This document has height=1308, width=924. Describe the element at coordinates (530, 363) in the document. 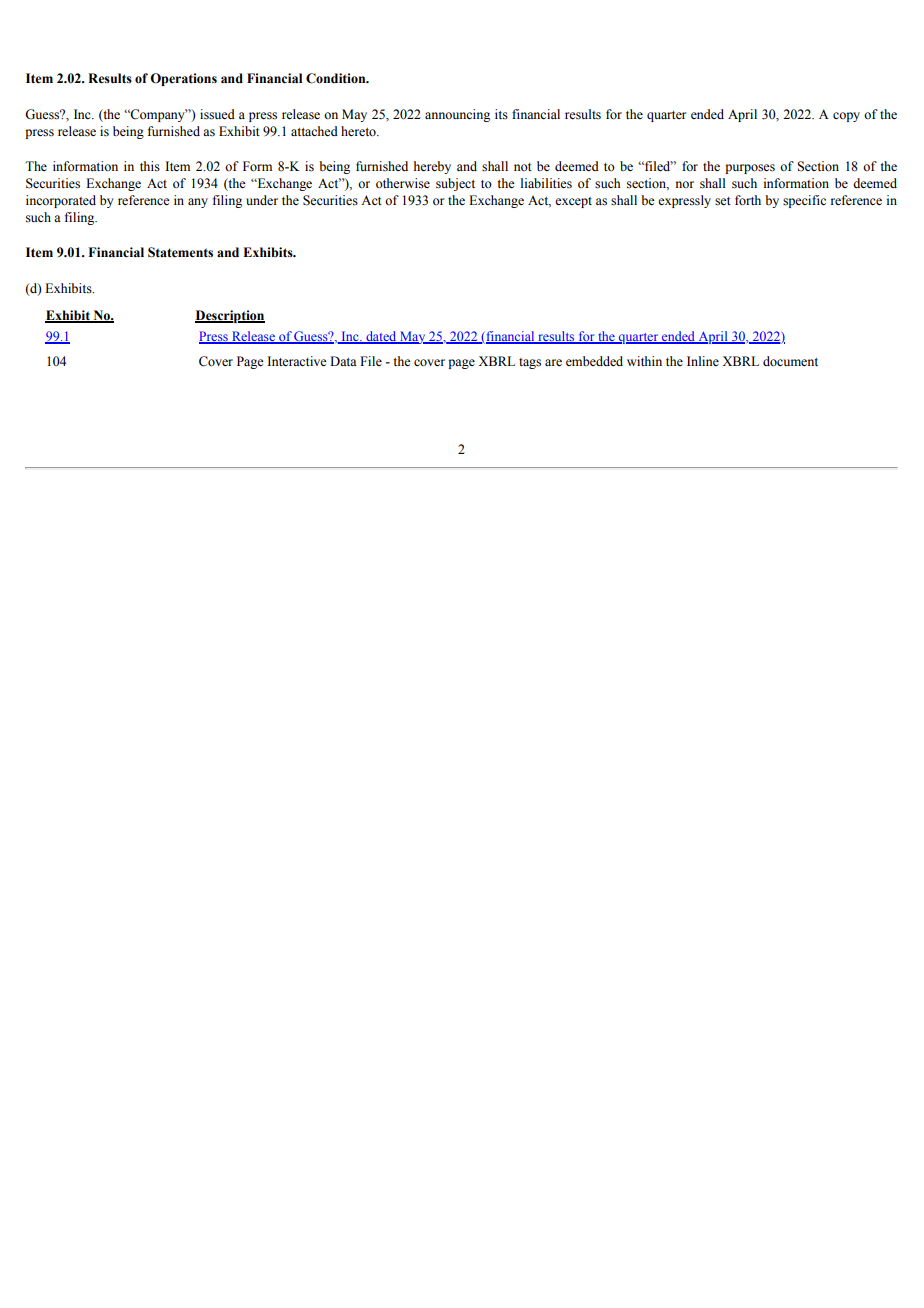

I see `tags` at that location.
